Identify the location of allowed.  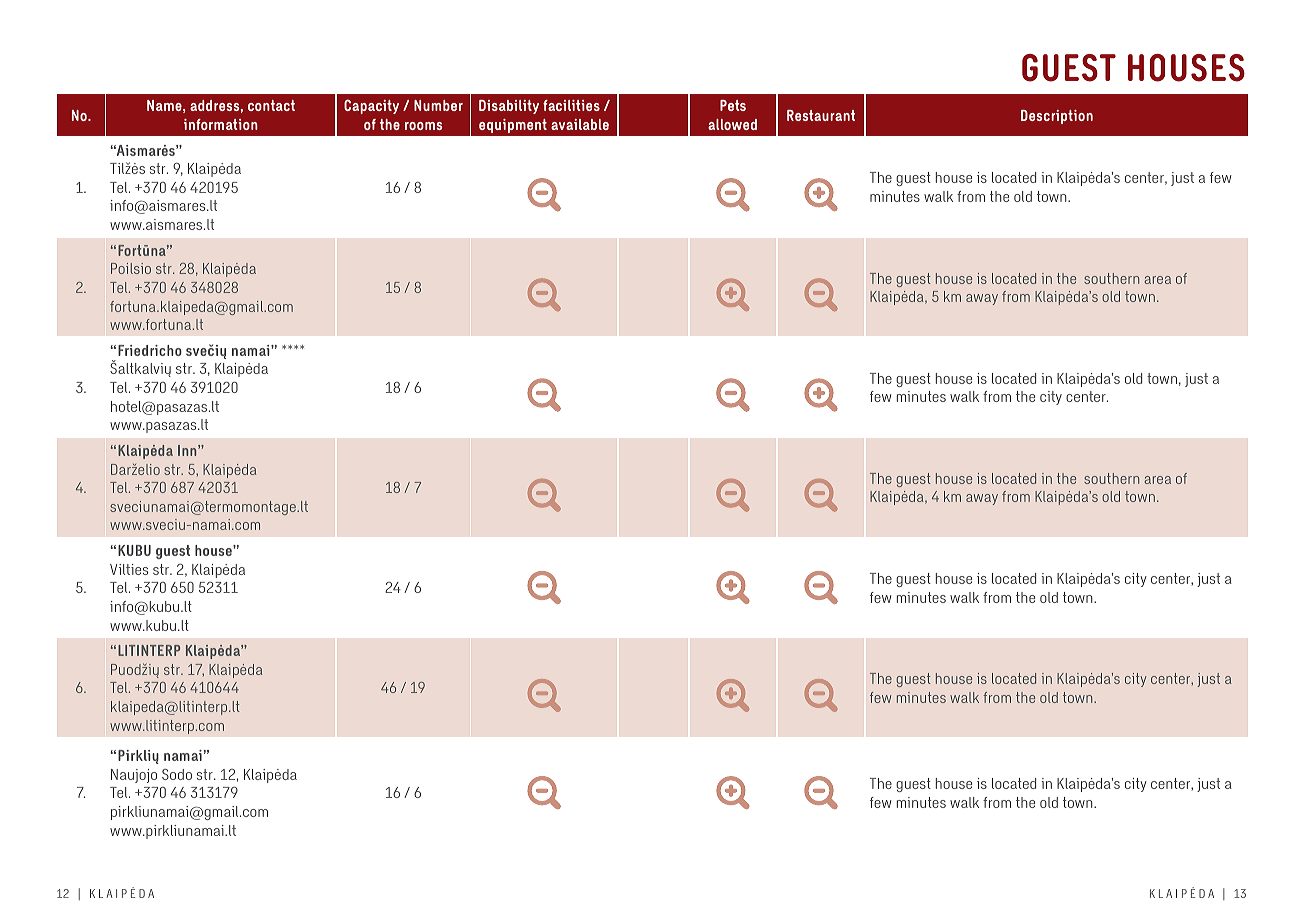
(732, 124).
